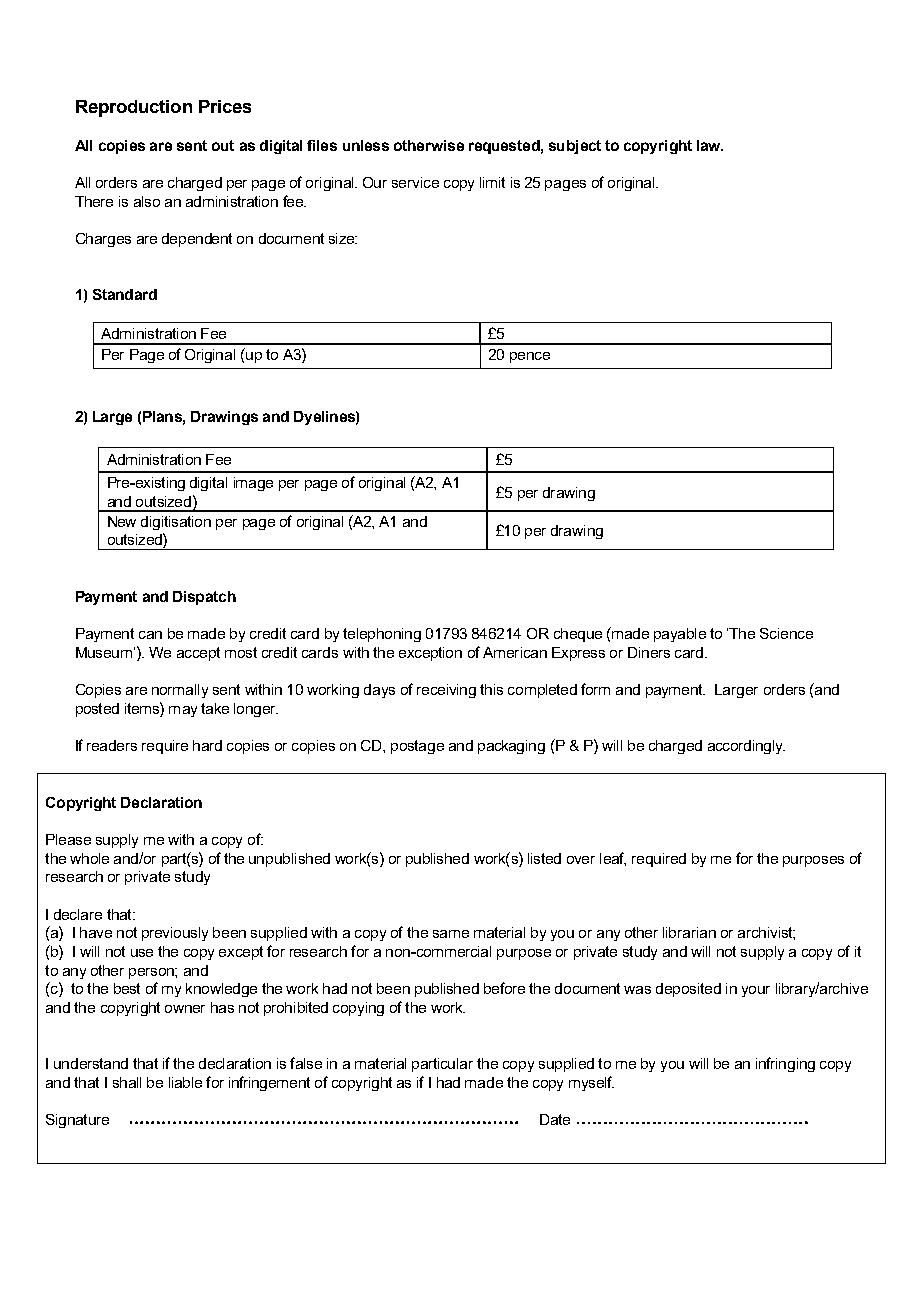 The width and height of the image is (924, 1308). I want to click on shall, so click(127, 1082).
